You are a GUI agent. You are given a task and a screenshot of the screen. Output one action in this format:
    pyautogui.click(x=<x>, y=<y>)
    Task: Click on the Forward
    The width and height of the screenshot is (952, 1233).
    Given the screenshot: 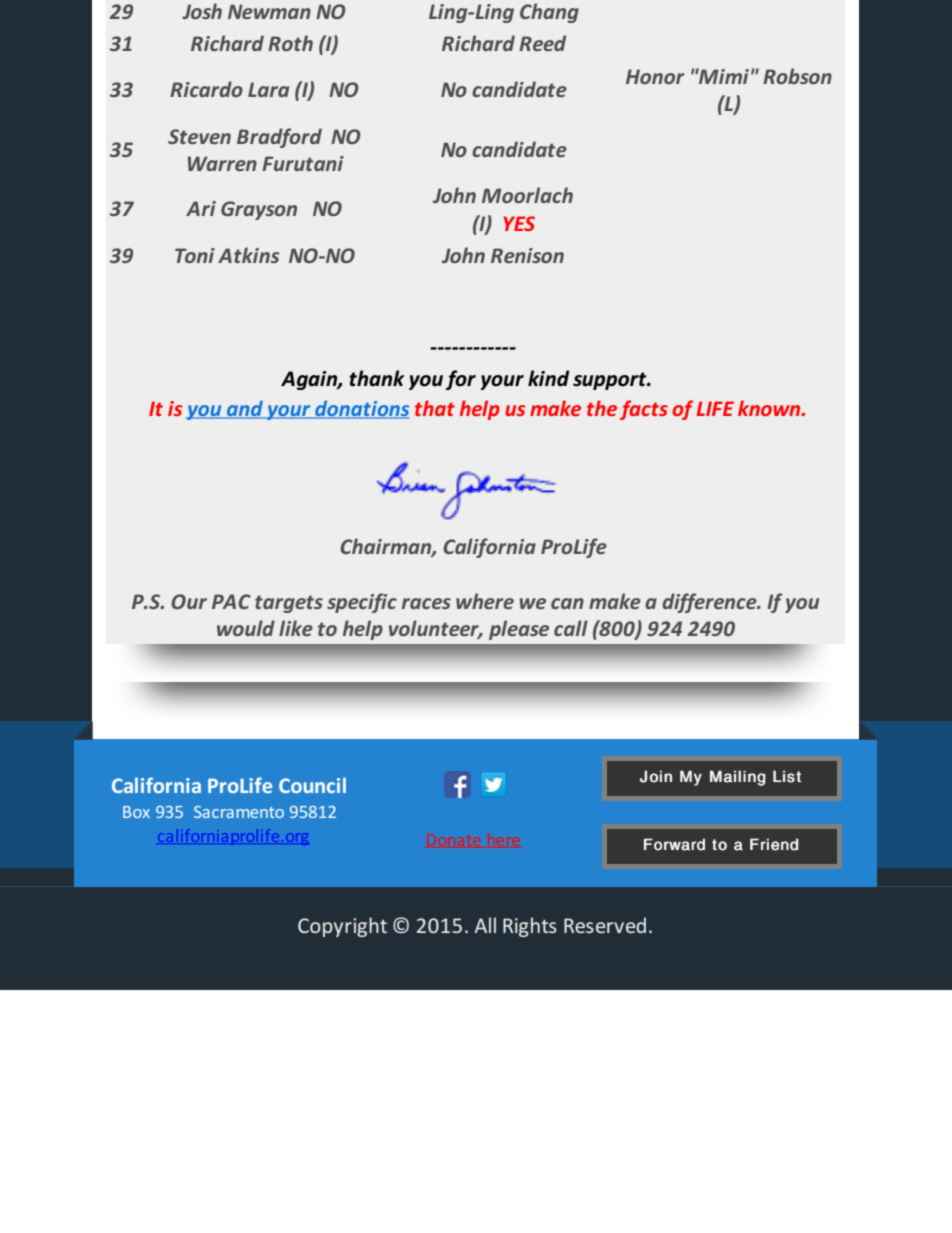 What is the action you would take?
    pyautogui.click(x=674, y=844)
